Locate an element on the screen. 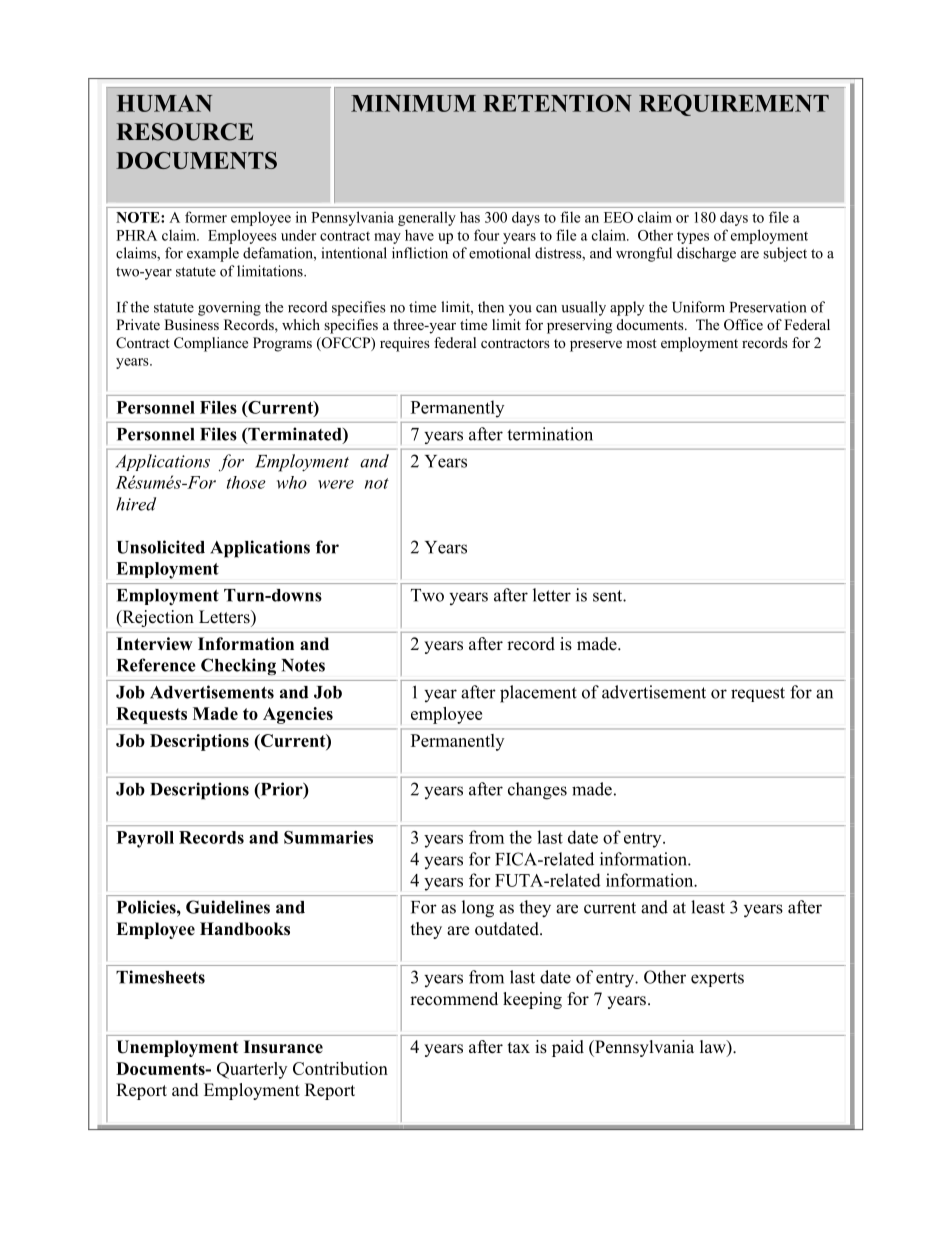 The height and width of the screenshot is (1233, 952). MINIMUM is located at coordinates (413, 103).
